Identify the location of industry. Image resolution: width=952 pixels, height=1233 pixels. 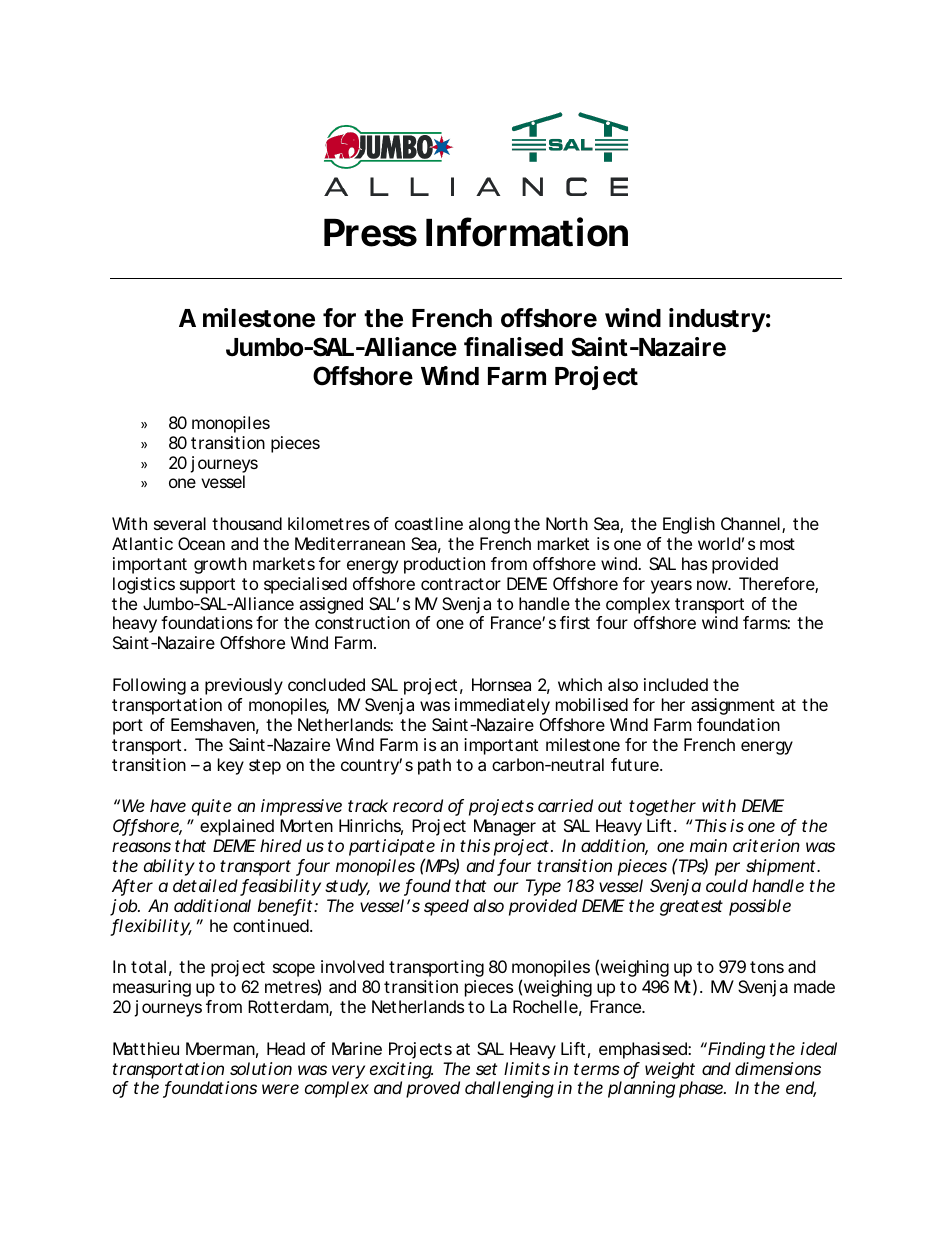
(717, 320).
